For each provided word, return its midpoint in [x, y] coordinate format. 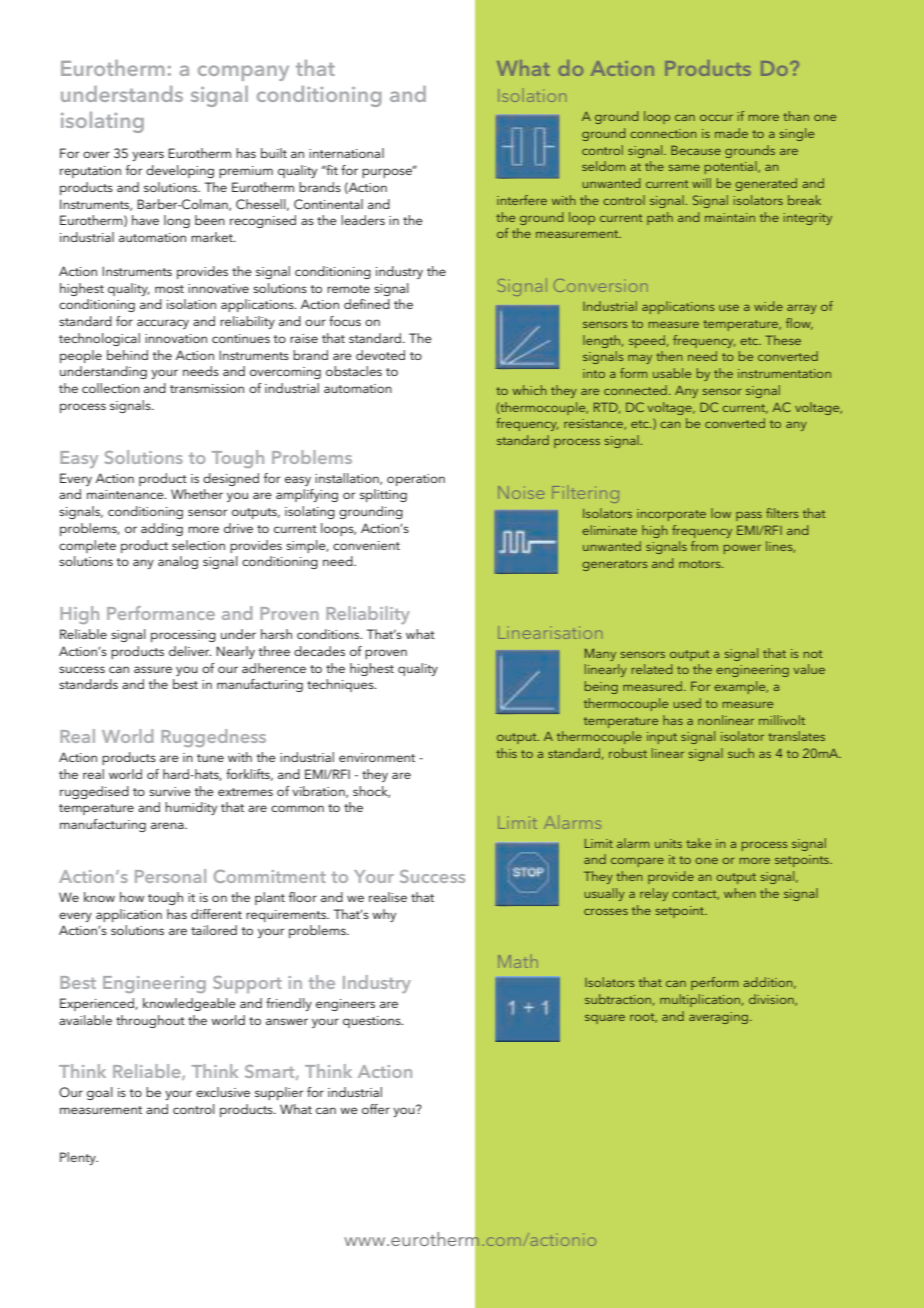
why [384, 915]
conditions [329, 634]
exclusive [223, 1092]
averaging [718, 1018]
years [148, 156]
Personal [170, 876]
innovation [176, 338]
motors [701, 564]
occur [716, 118]
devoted [380, 355]
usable [672, 373]
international [346, 153]
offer [376, 1109]
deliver [190, 651]
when [739, 893]
